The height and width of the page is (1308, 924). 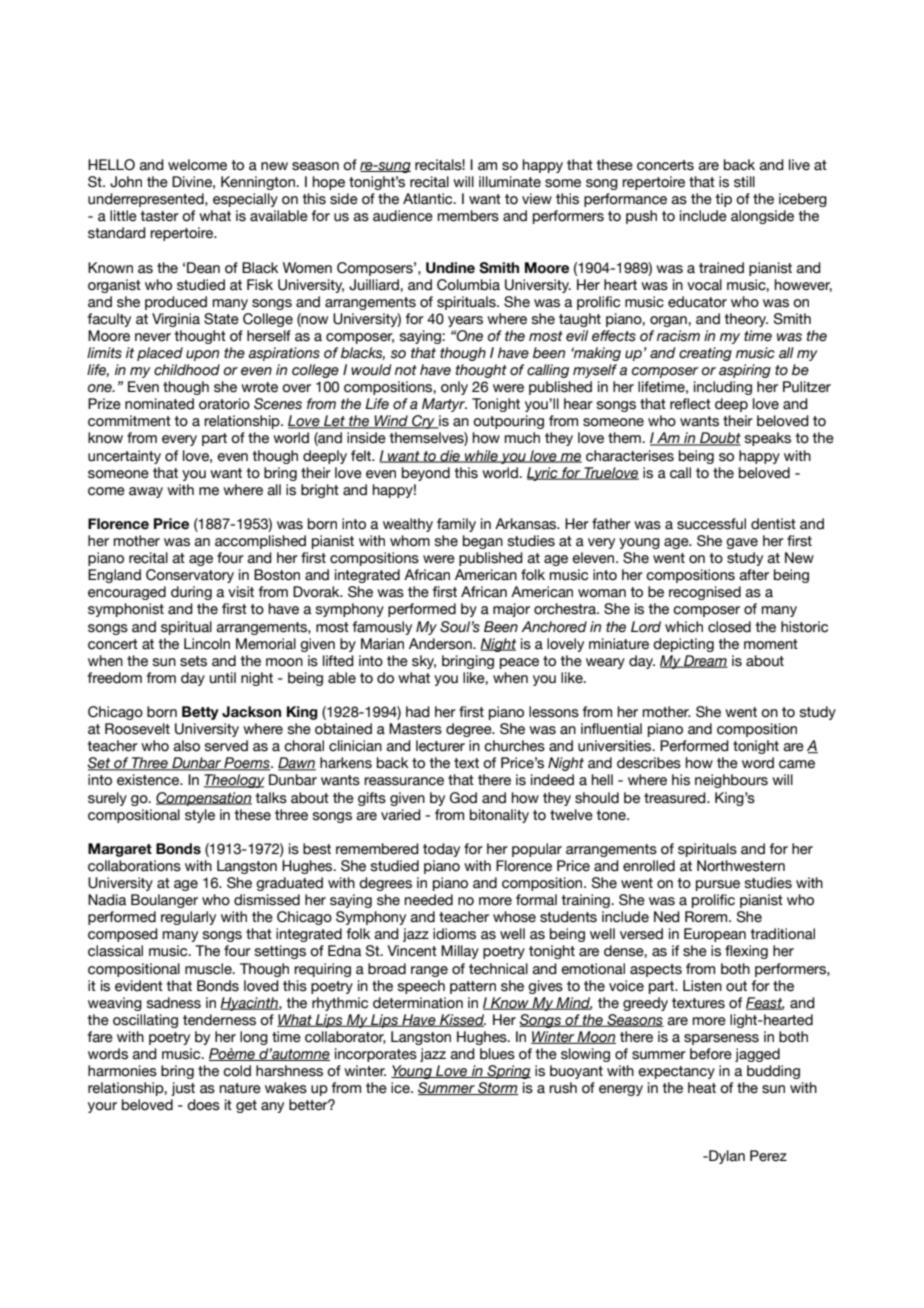 I want to click on pursue, so click(x=718, y=885).
